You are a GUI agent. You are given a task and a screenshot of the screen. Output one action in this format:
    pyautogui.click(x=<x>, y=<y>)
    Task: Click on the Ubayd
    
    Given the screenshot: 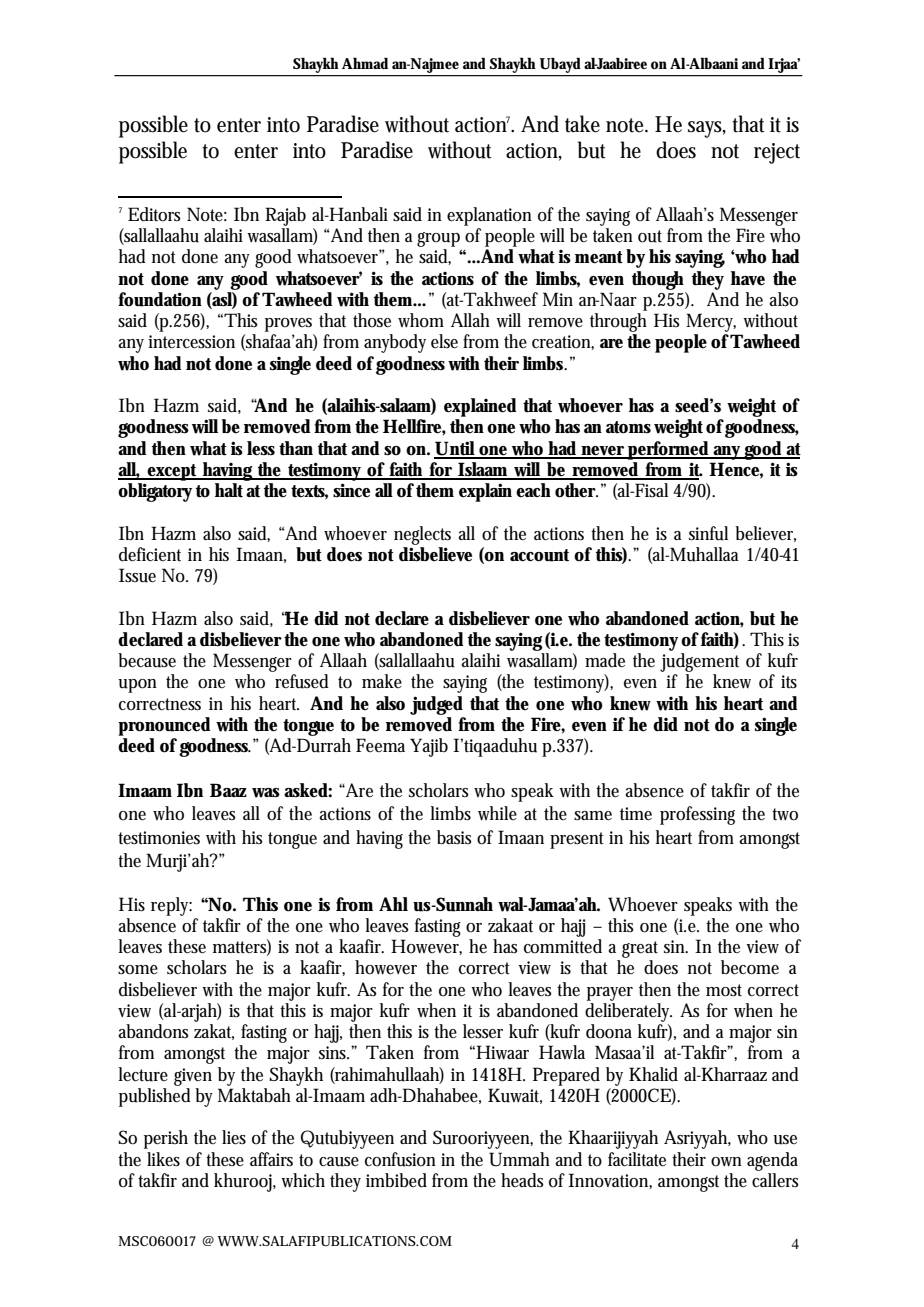 What is the action you would take?
    pyautogui.click(x=561, y=67)
